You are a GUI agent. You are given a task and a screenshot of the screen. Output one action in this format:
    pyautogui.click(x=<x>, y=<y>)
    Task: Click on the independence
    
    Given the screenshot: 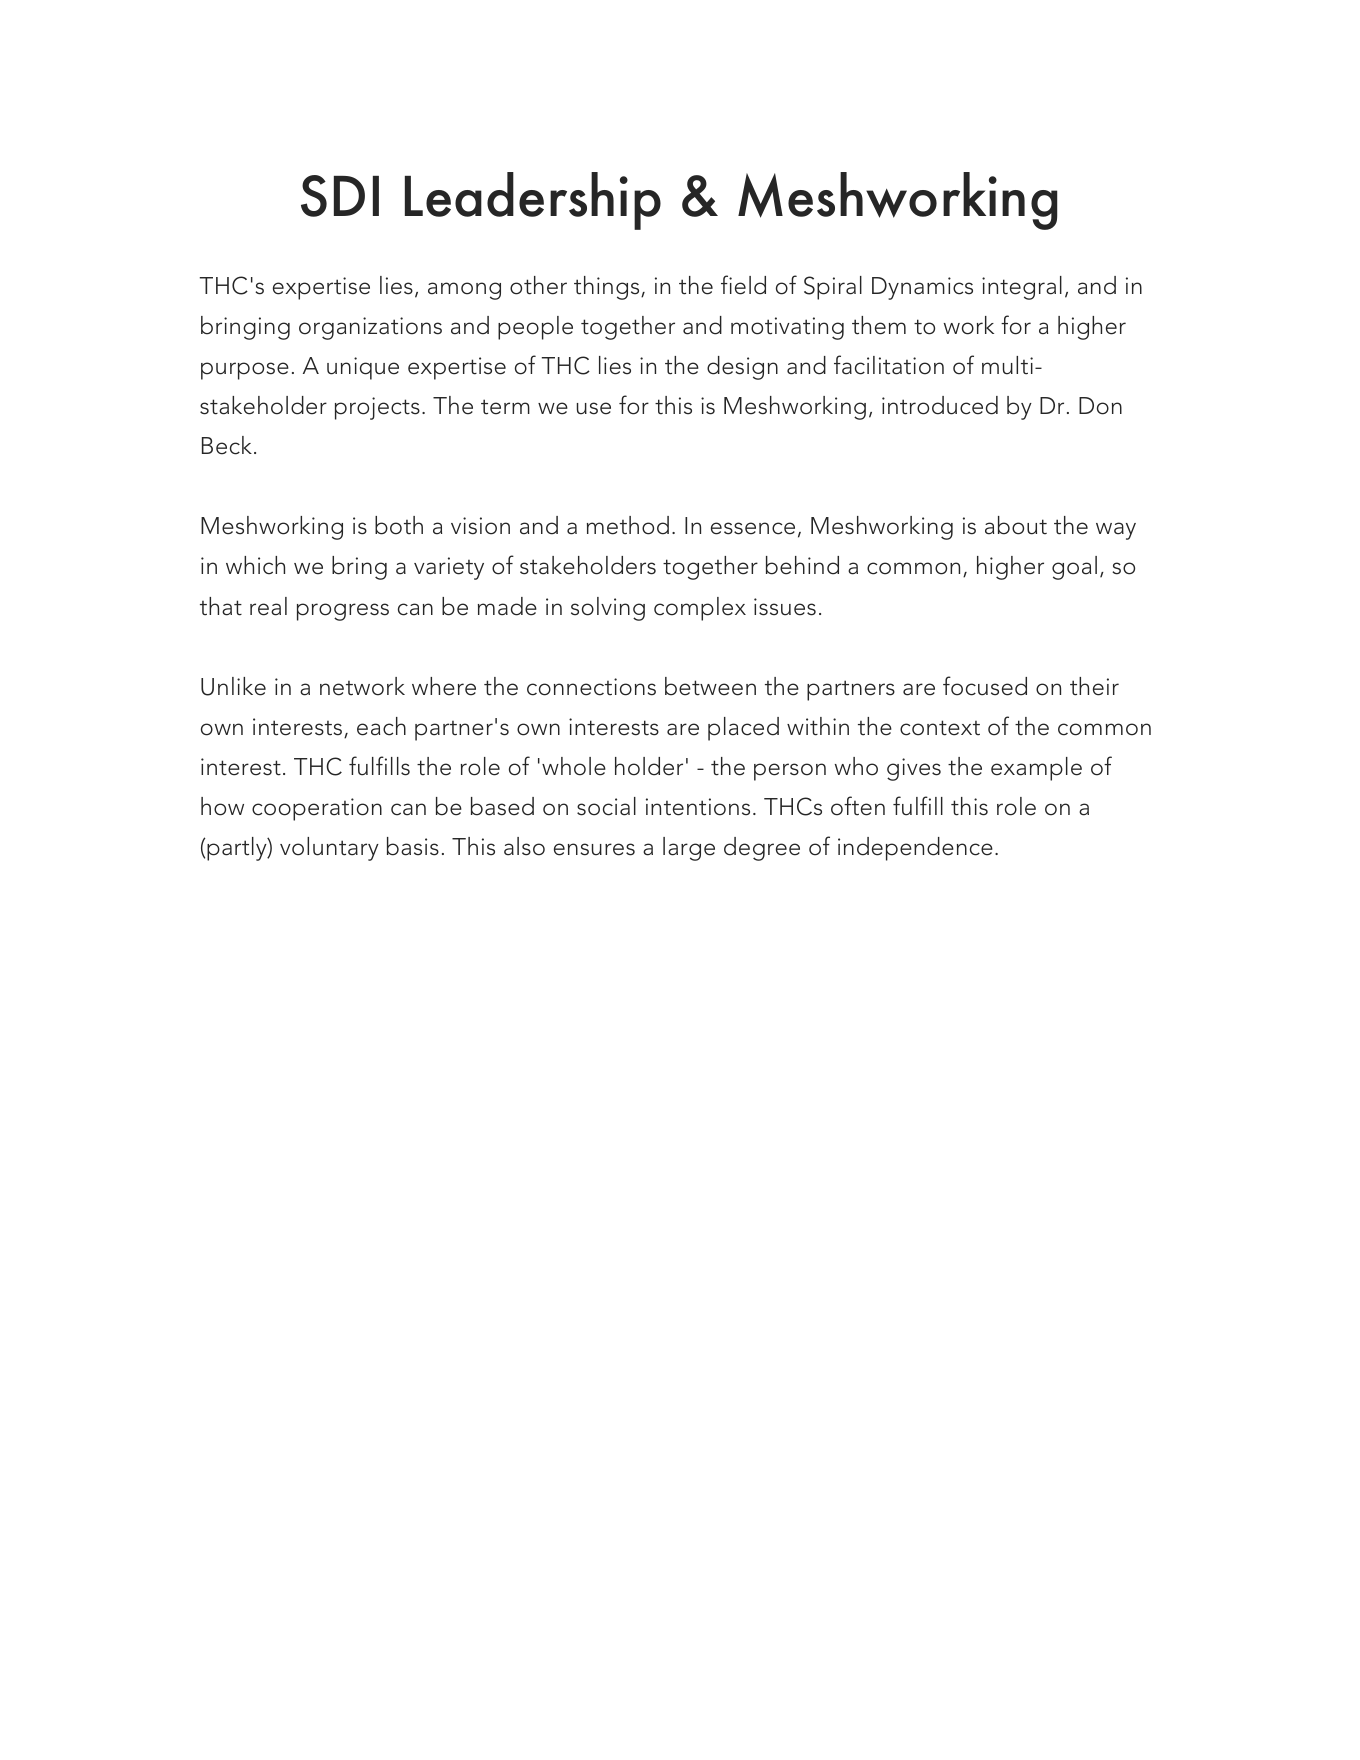 What is the action you would take?
    pyautogui.click(x=915, y=849)
